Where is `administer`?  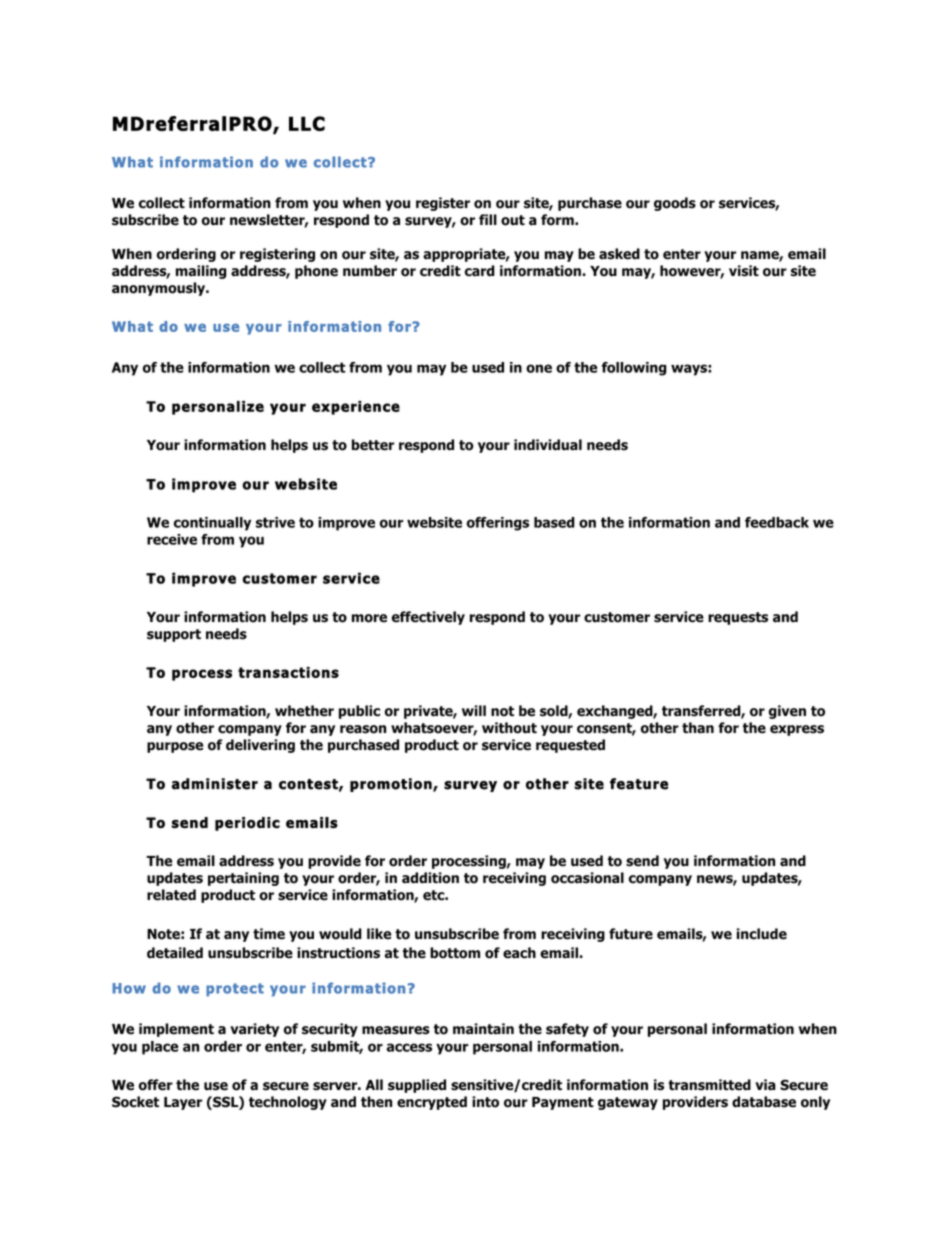
administer is located at coordinates (215, 784).
